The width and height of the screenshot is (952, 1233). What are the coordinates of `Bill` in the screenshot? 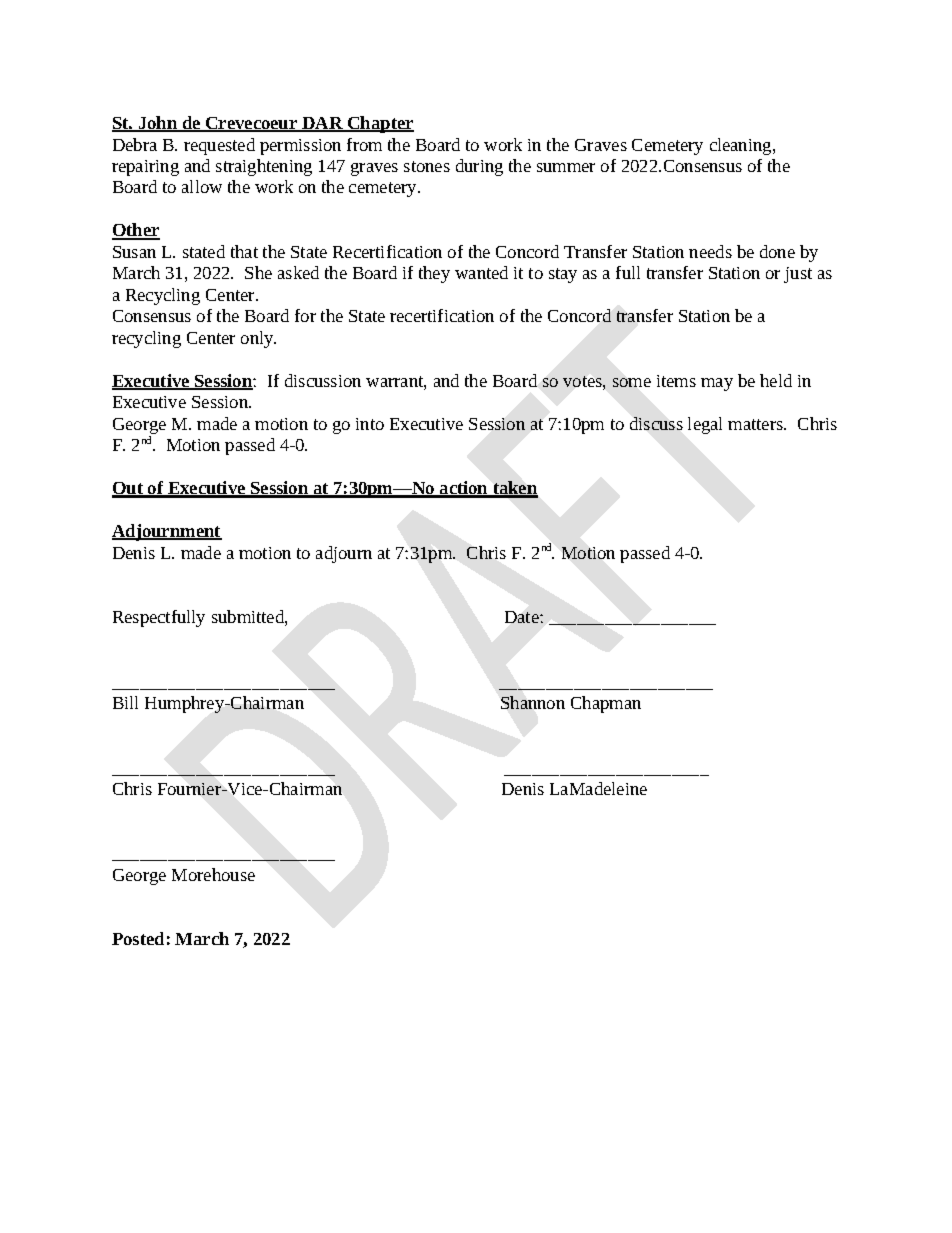 It's located at (125, 702).
